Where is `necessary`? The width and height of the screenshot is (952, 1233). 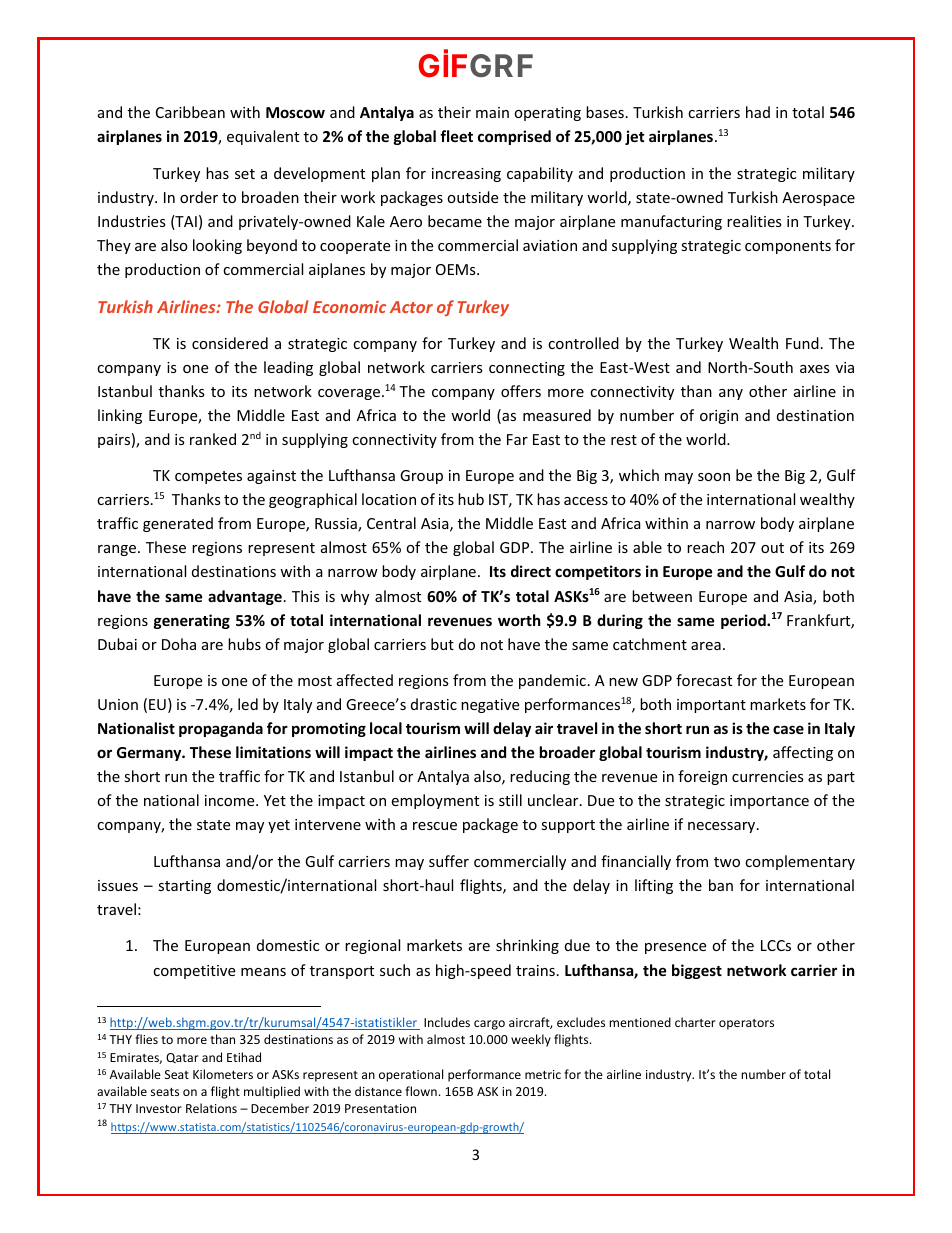 necessary is located at coordinates (723, 827).
